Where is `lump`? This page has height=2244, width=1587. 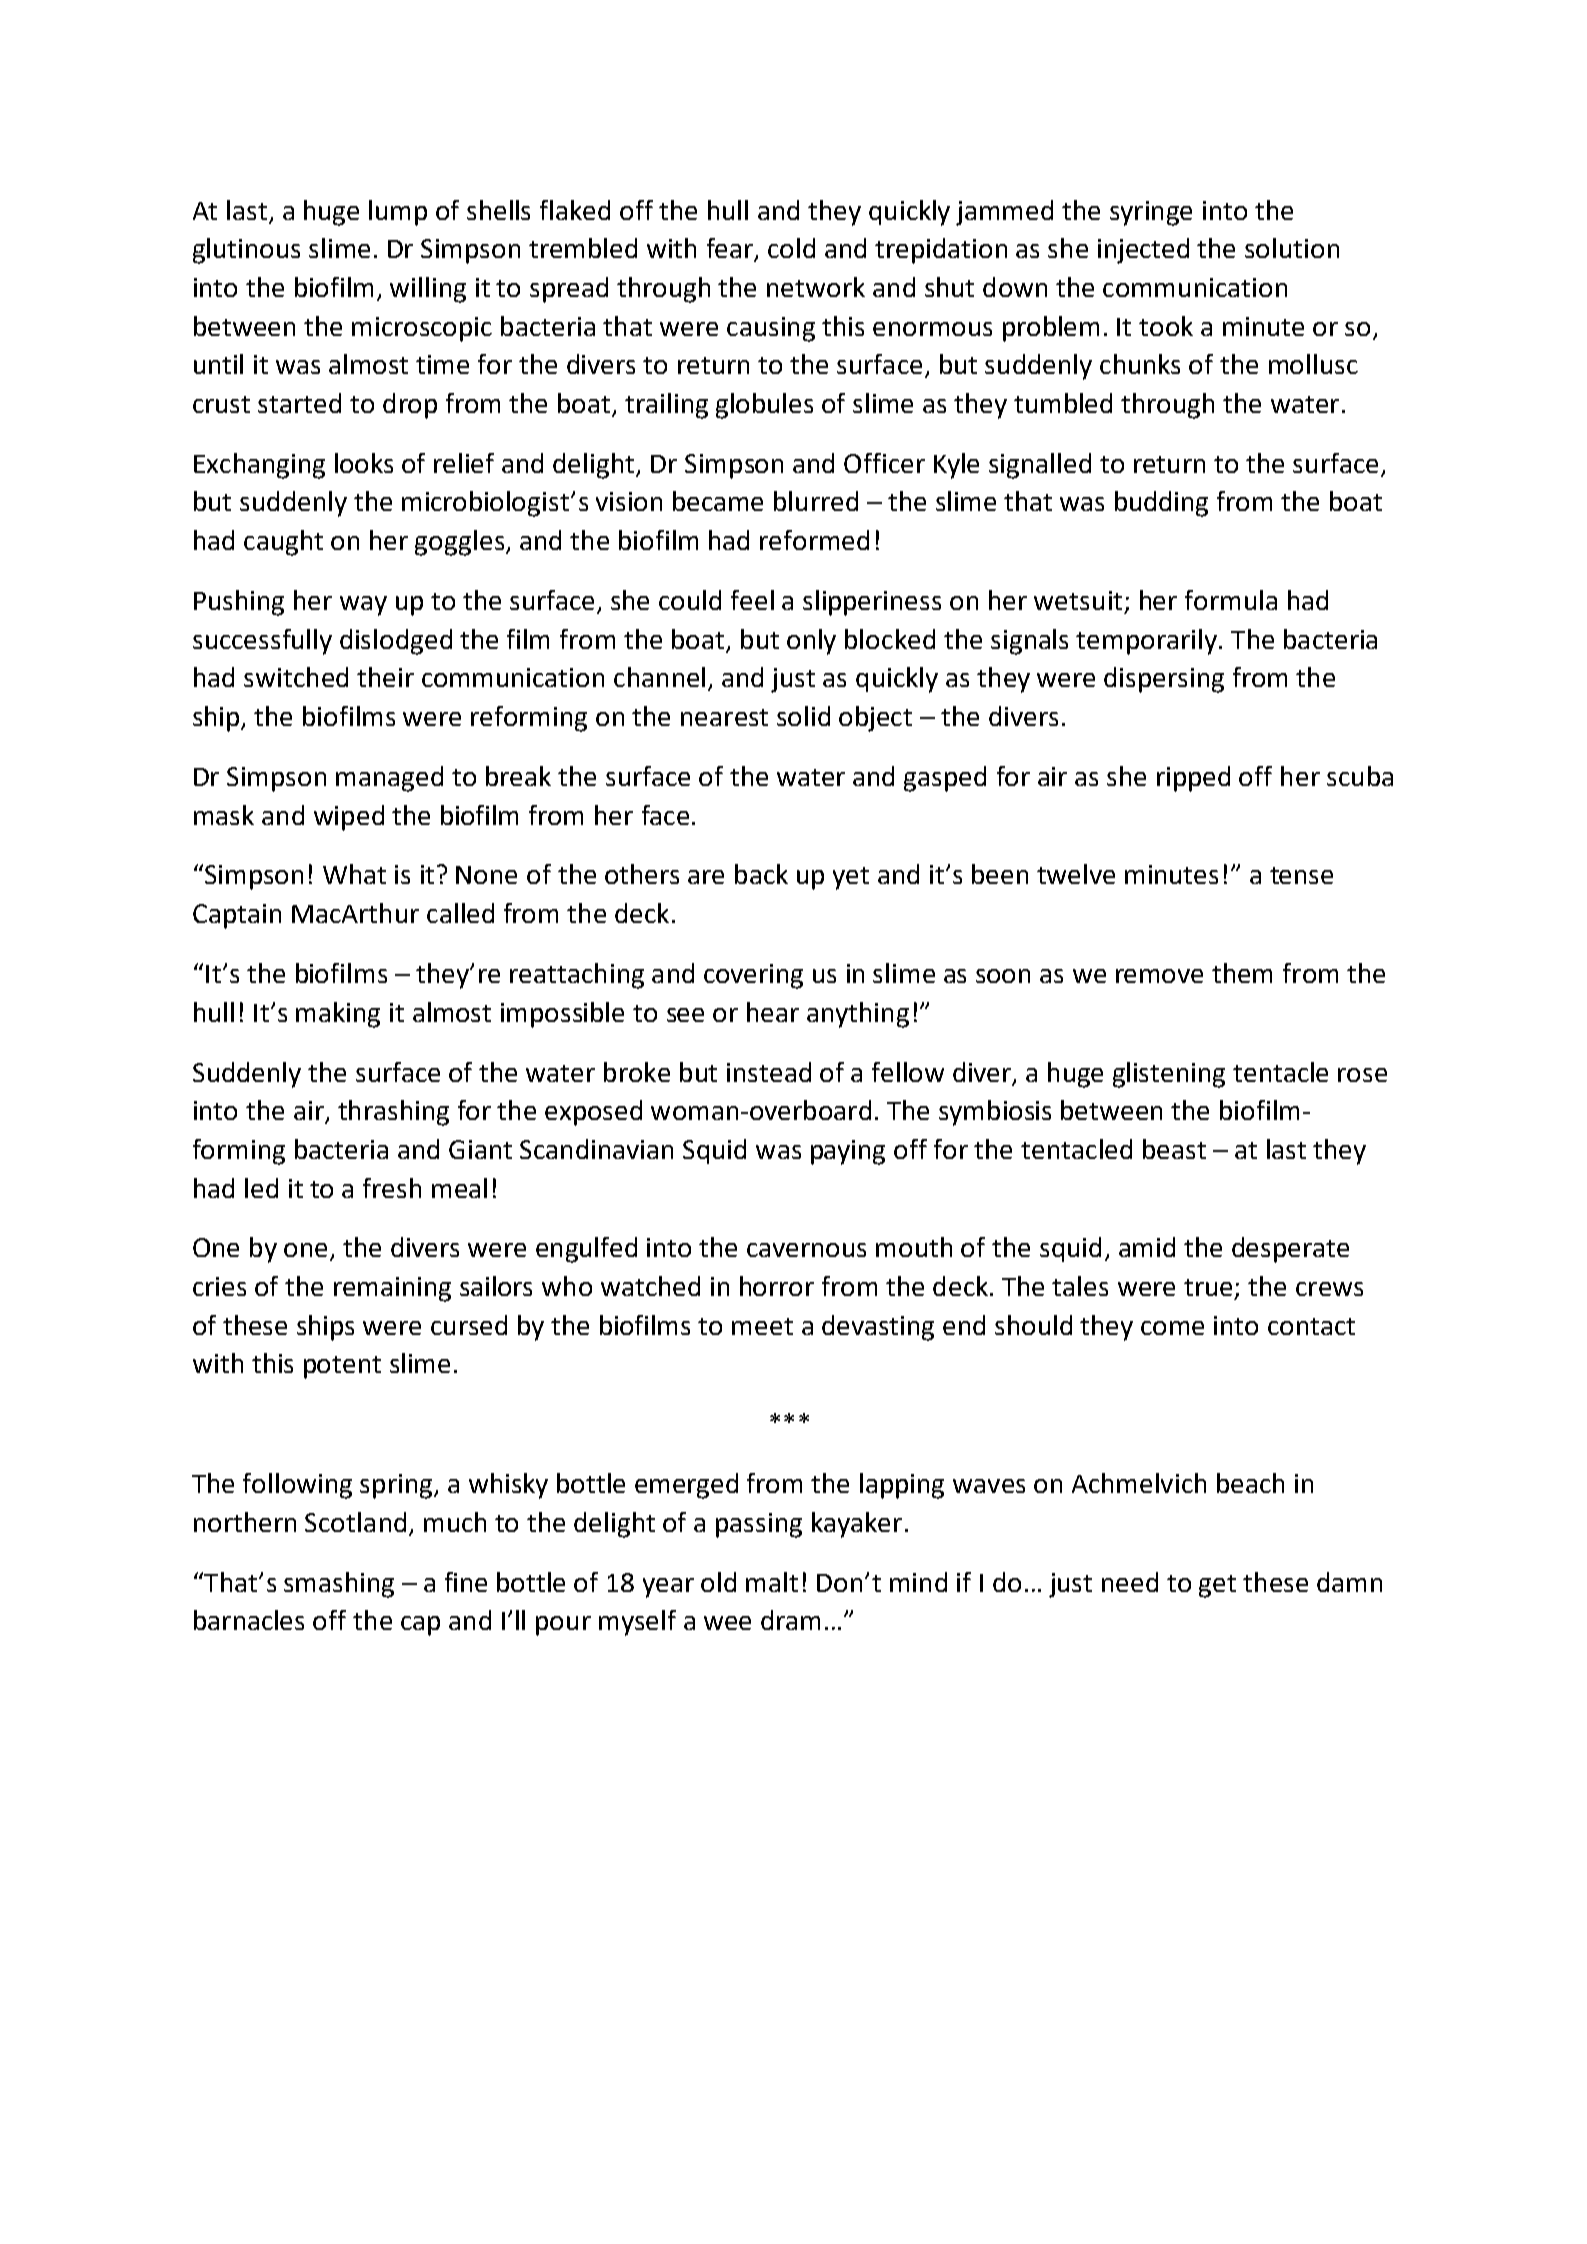 lump is located at coordinates (398, 213).
